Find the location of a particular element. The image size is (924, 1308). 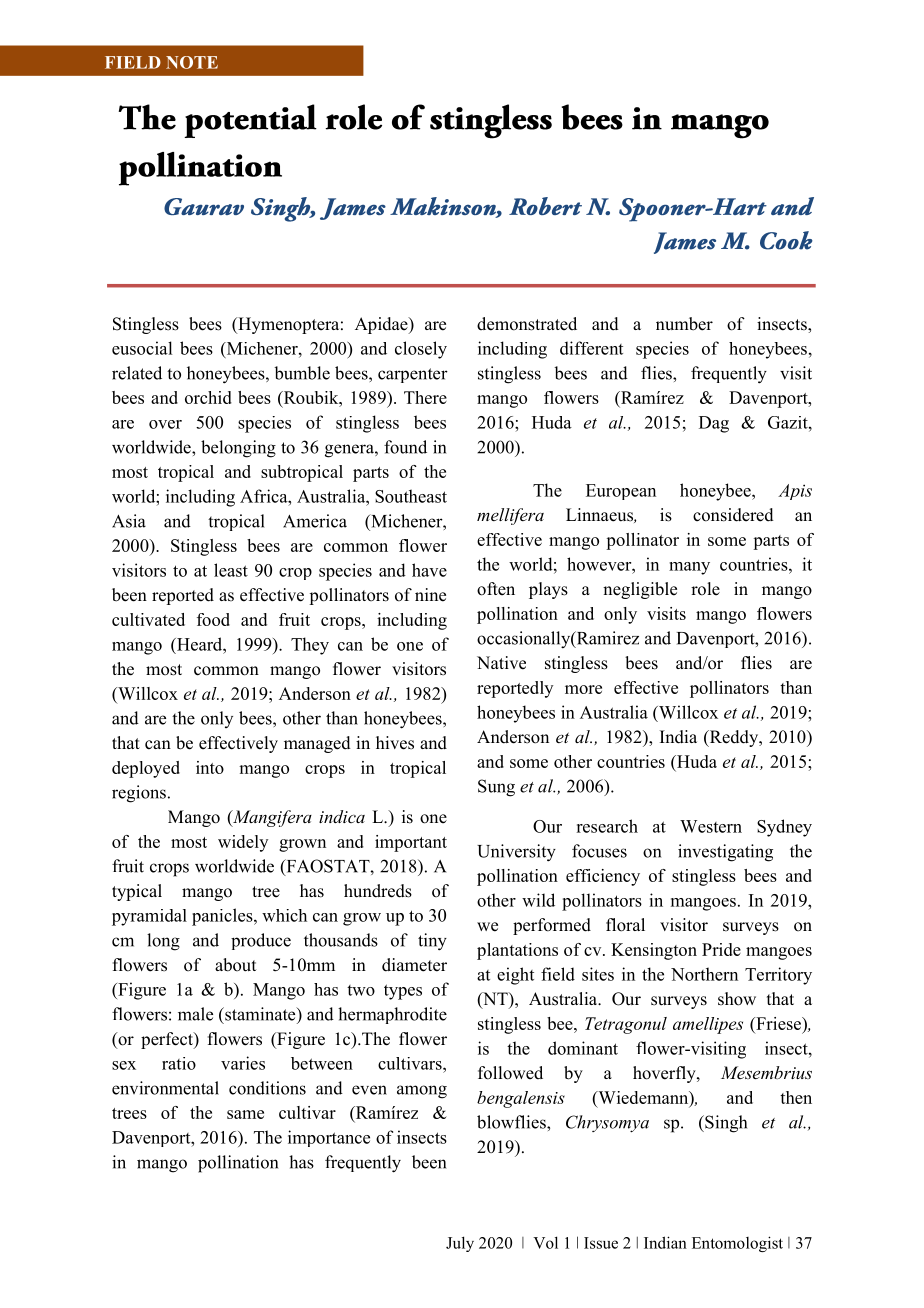

tiny is located at coordinates (432, 942).
